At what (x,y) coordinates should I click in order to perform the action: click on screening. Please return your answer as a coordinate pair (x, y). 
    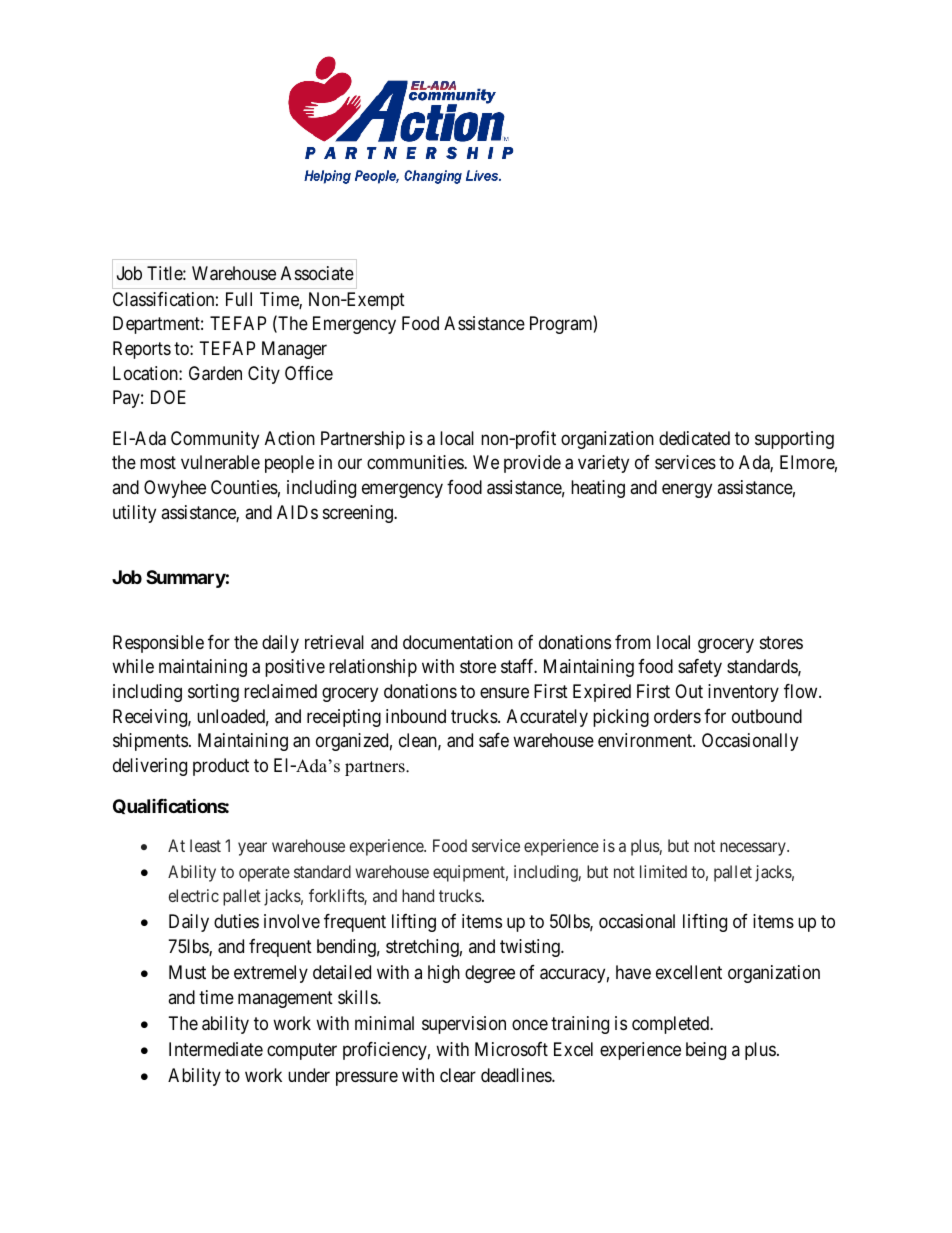
    Looking at the image, I should click on (359, 514).
